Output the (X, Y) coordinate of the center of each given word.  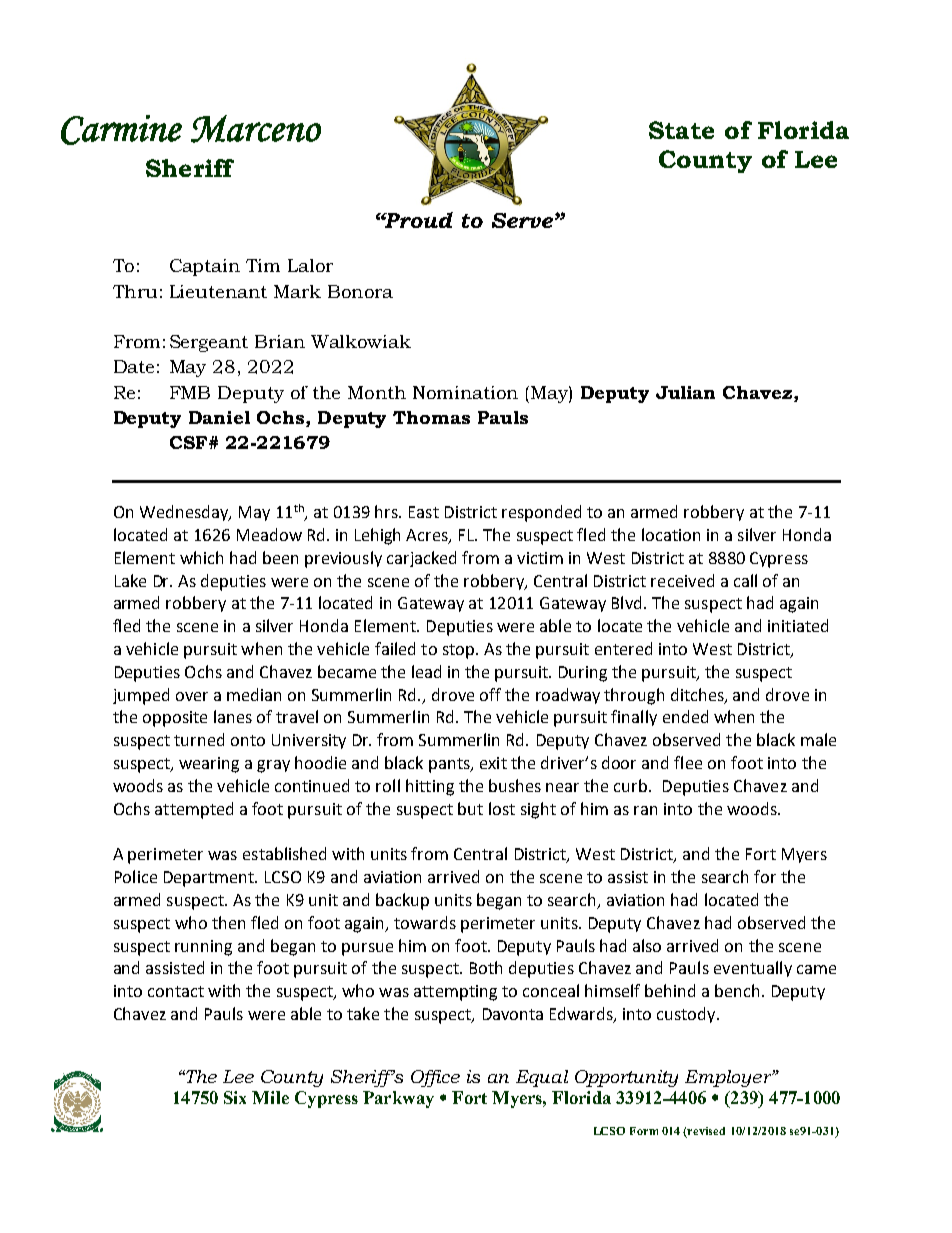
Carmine (121, 130)
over (192, 696)
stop (460, 651)
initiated (798, 625)
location (671, 534)
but (470, 808)
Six (235, 1097)
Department (210, 879)
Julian (685, 392)
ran (645, 810)
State (681, 130)
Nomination (465, 392)
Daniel (219, 417)
